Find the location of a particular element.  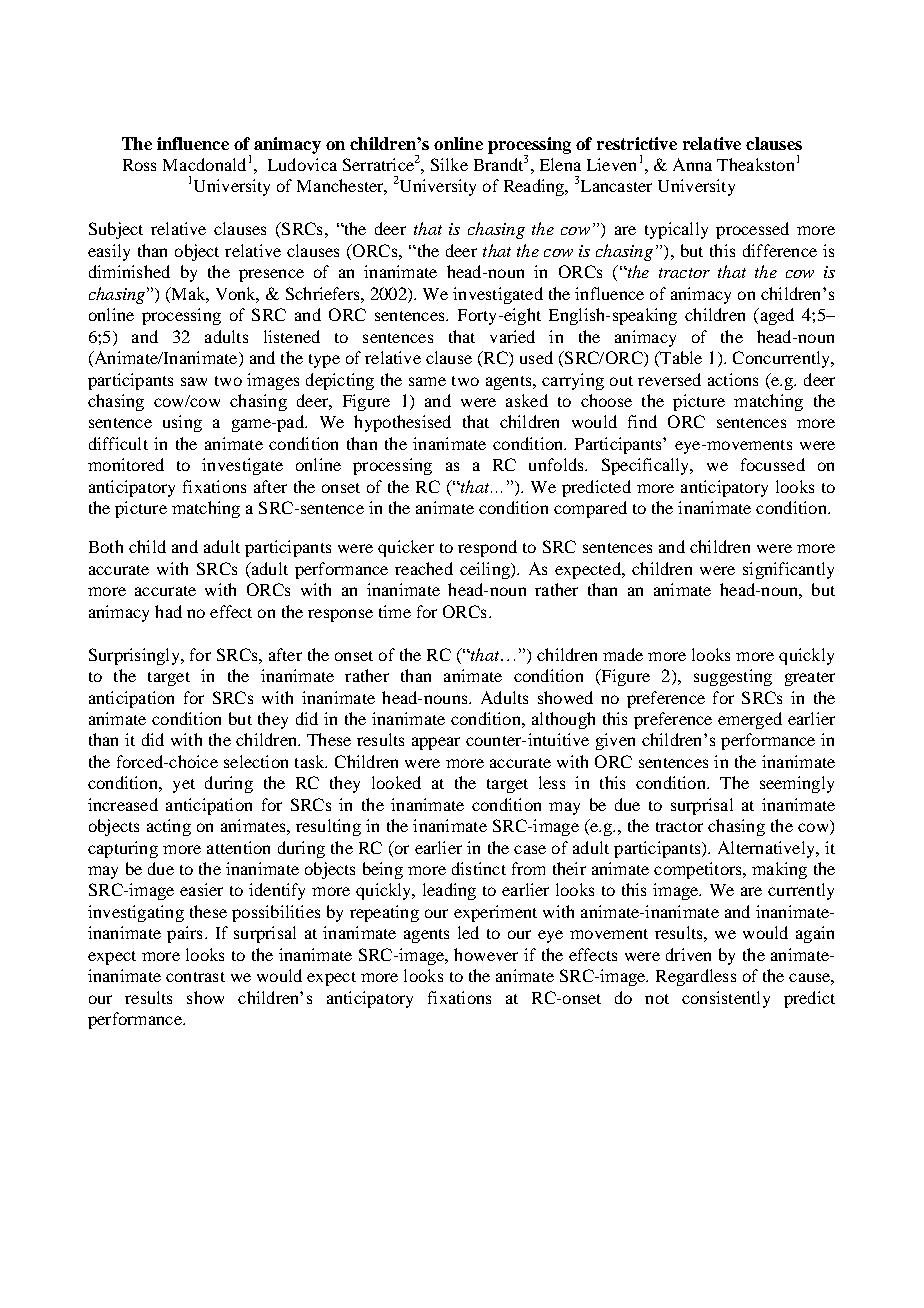

Silke is located at coordinates (449, 164).
